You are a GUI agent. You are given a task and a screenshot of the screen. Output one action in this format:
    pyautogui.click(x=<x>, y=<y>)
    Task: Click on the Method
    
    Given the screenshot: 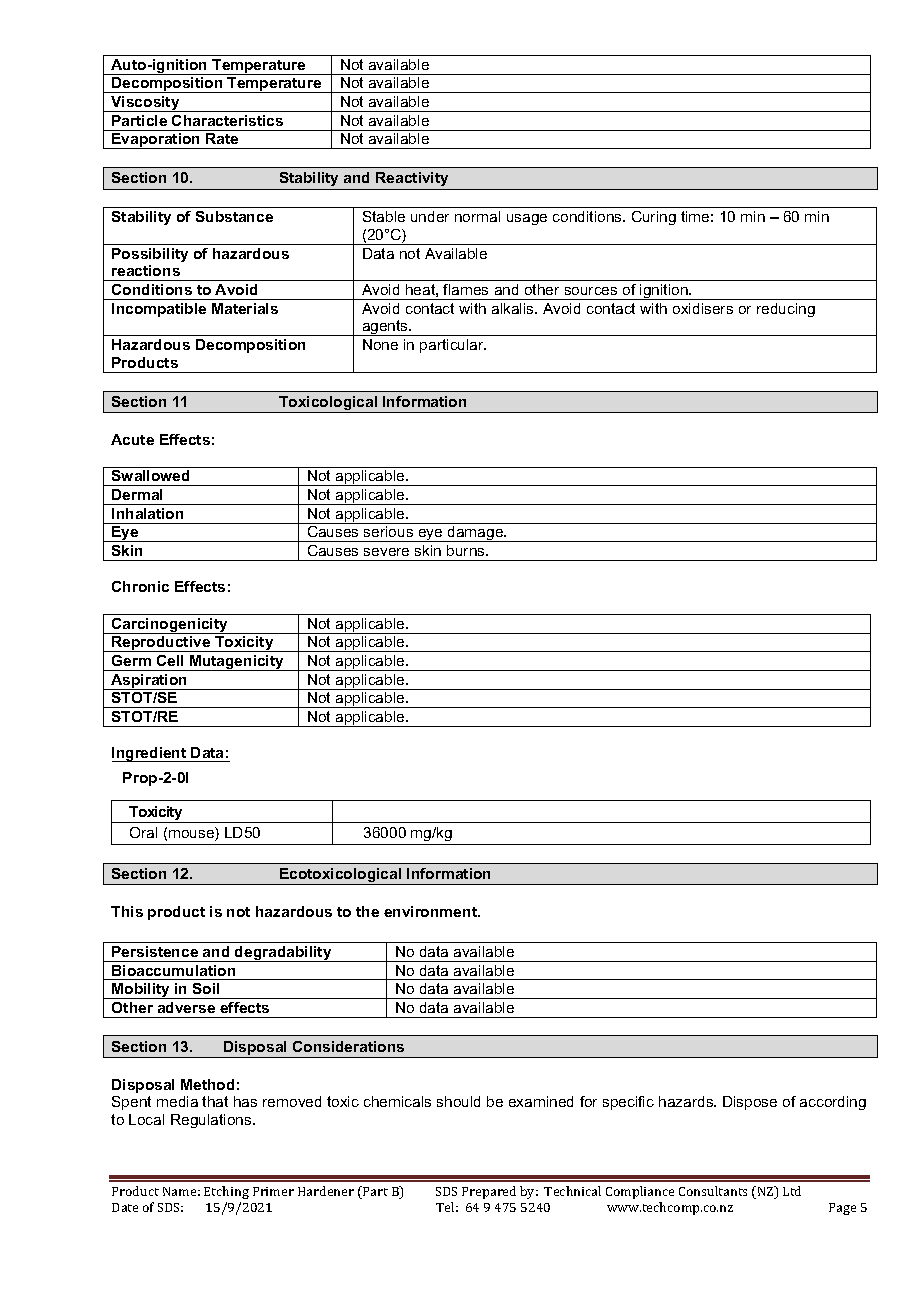 What is the action you would take?
    pyautogui.click(x=207, y=1084)
